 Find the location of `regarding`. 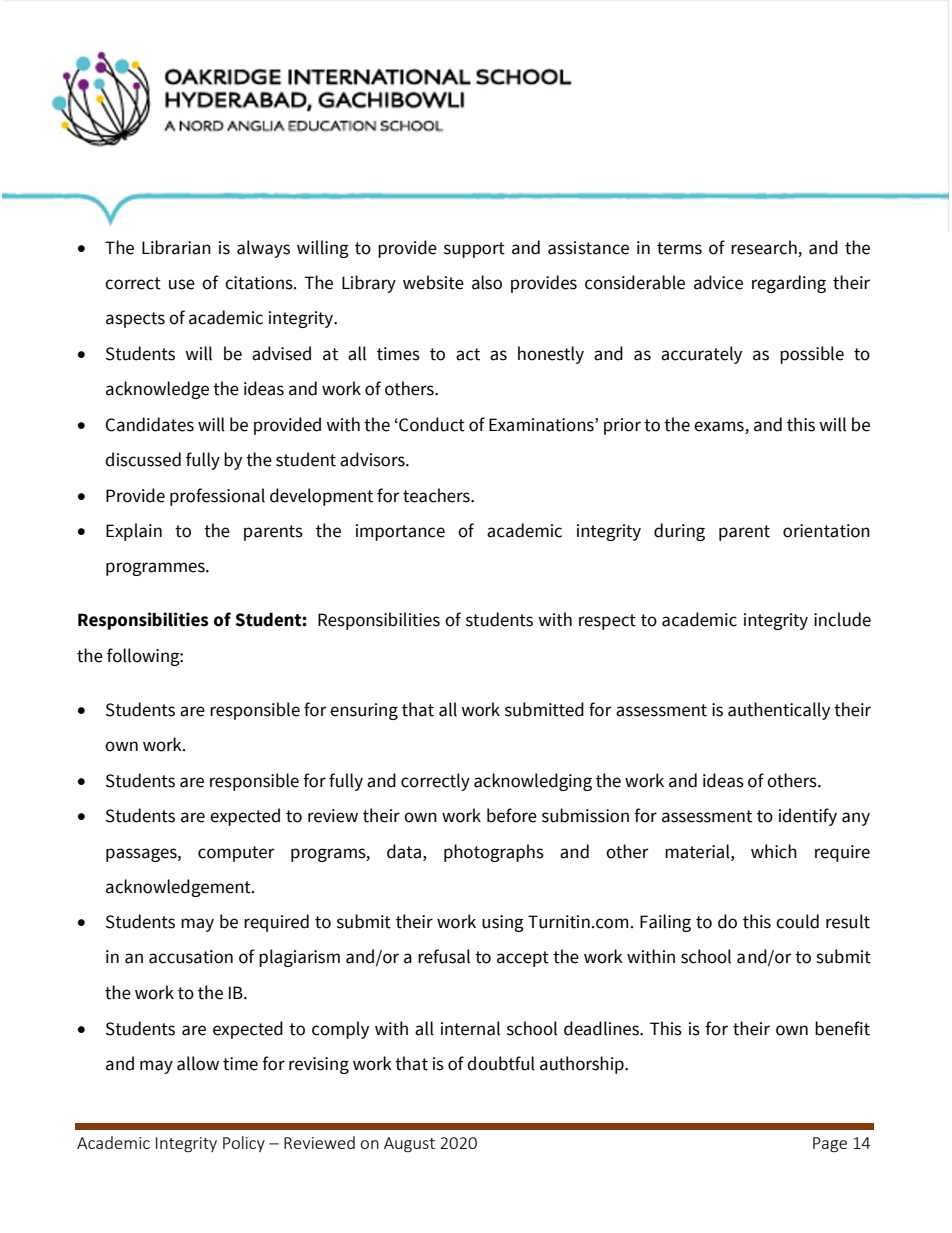

regarding is located at coordinates (789, 284).
